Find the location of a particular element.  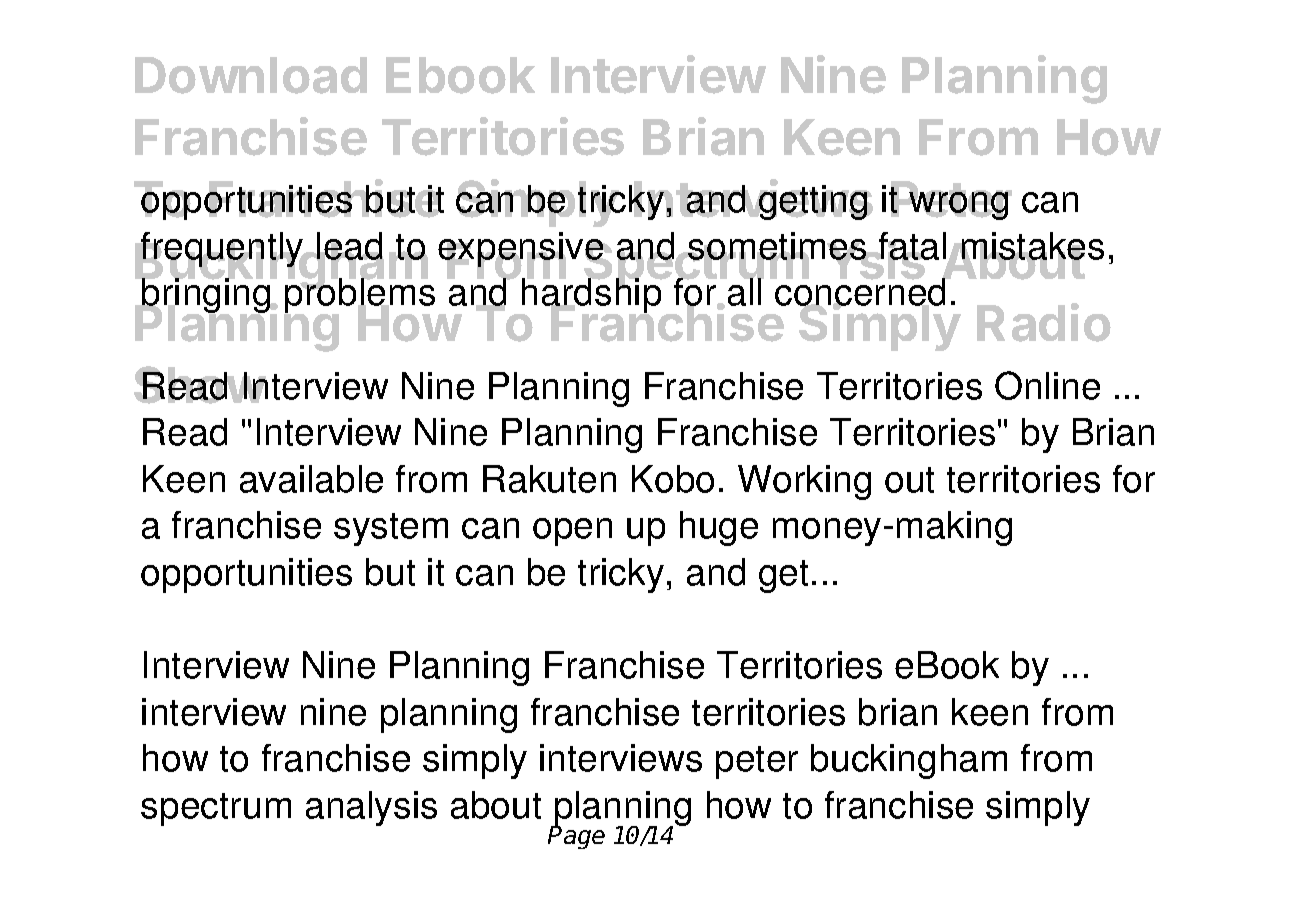

open is located at coordinates (572, 532).
